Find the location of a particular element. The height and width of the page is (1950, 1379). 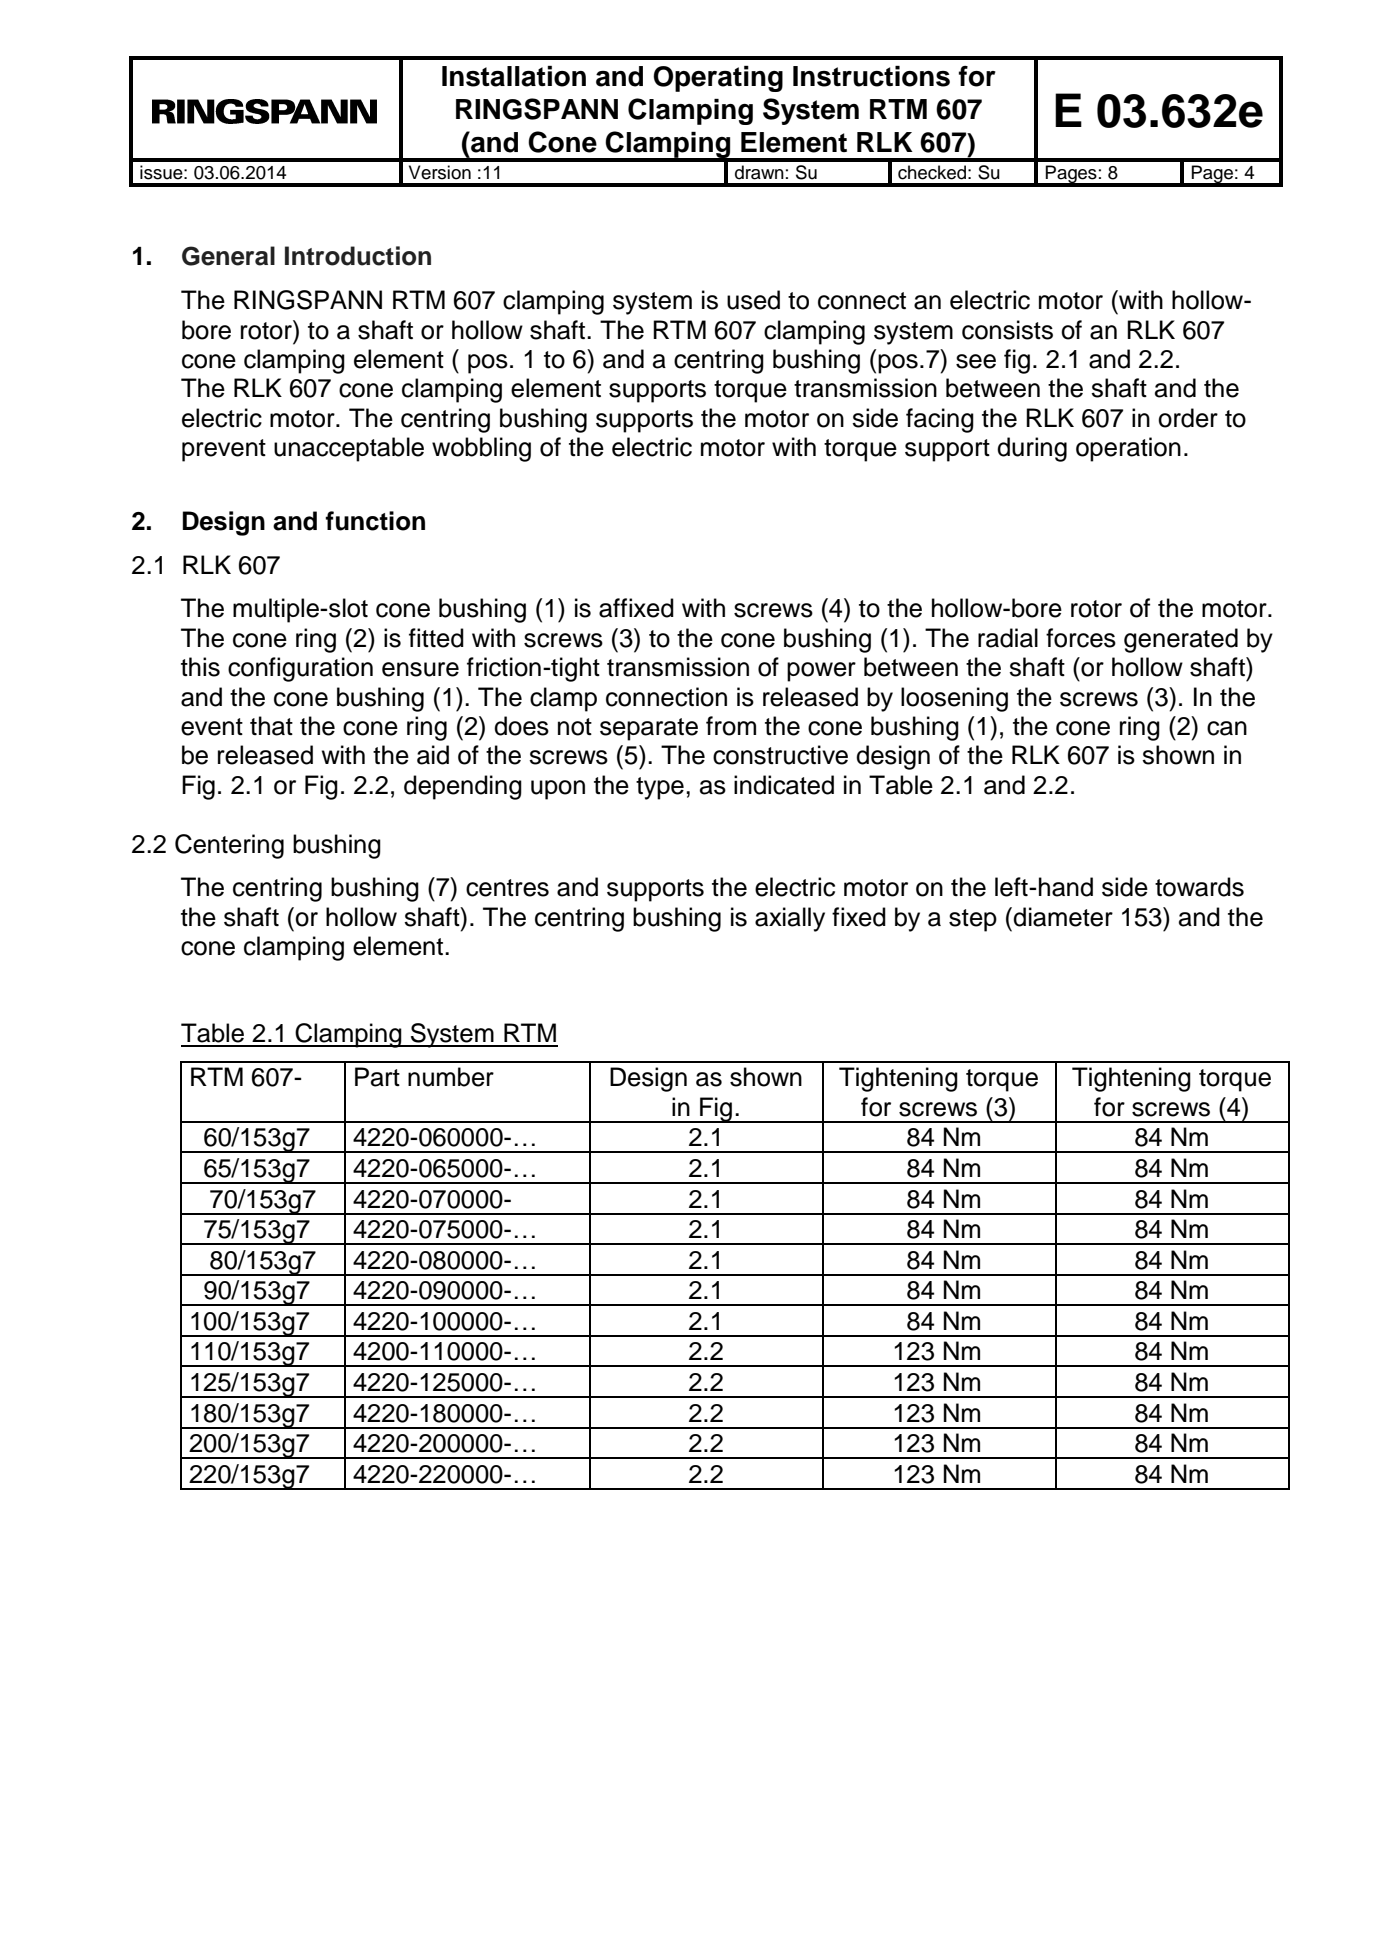

number is located at coordinates (451, 1077).
